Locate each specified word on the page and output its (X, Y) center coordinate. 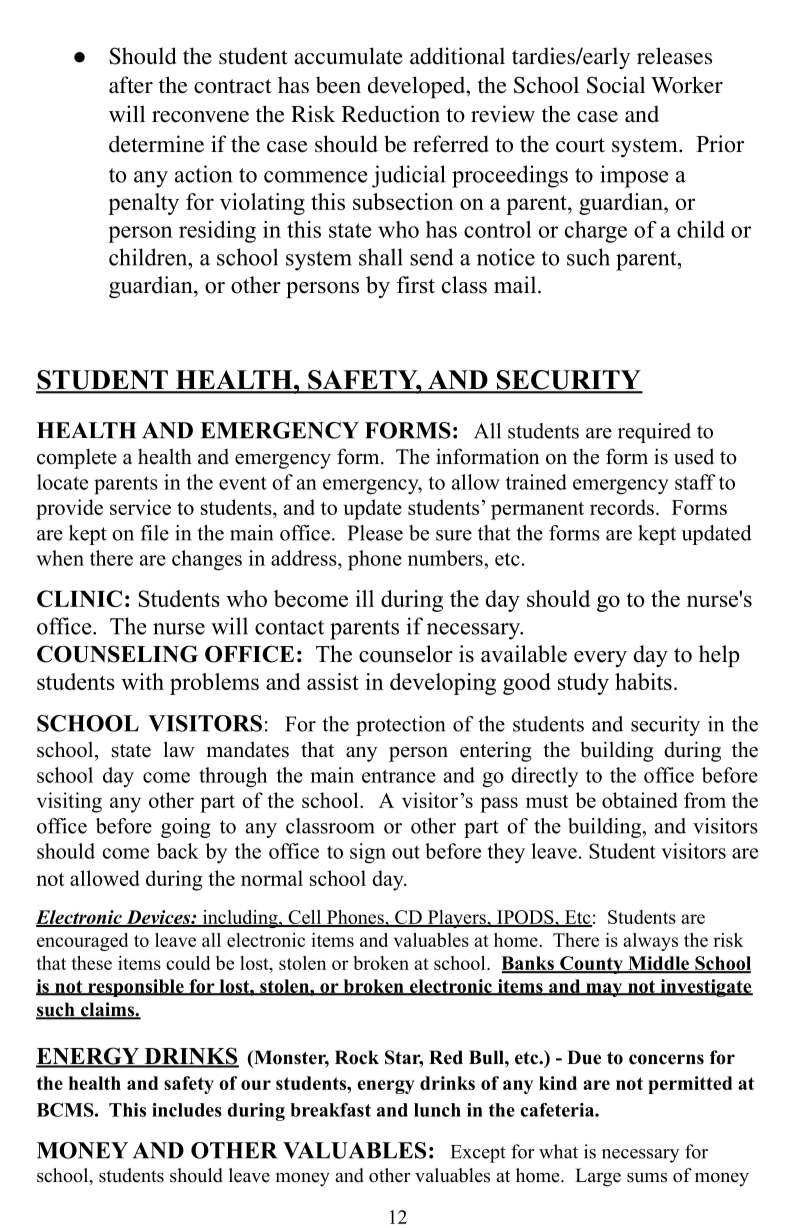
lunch (437, 1110)
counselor (406, 654)
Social (616, 85)
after (131, 85)
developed (418, 87)
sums (647, 1178)
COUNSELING (117, 654)
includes (187, 1110)
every (600, 659)
